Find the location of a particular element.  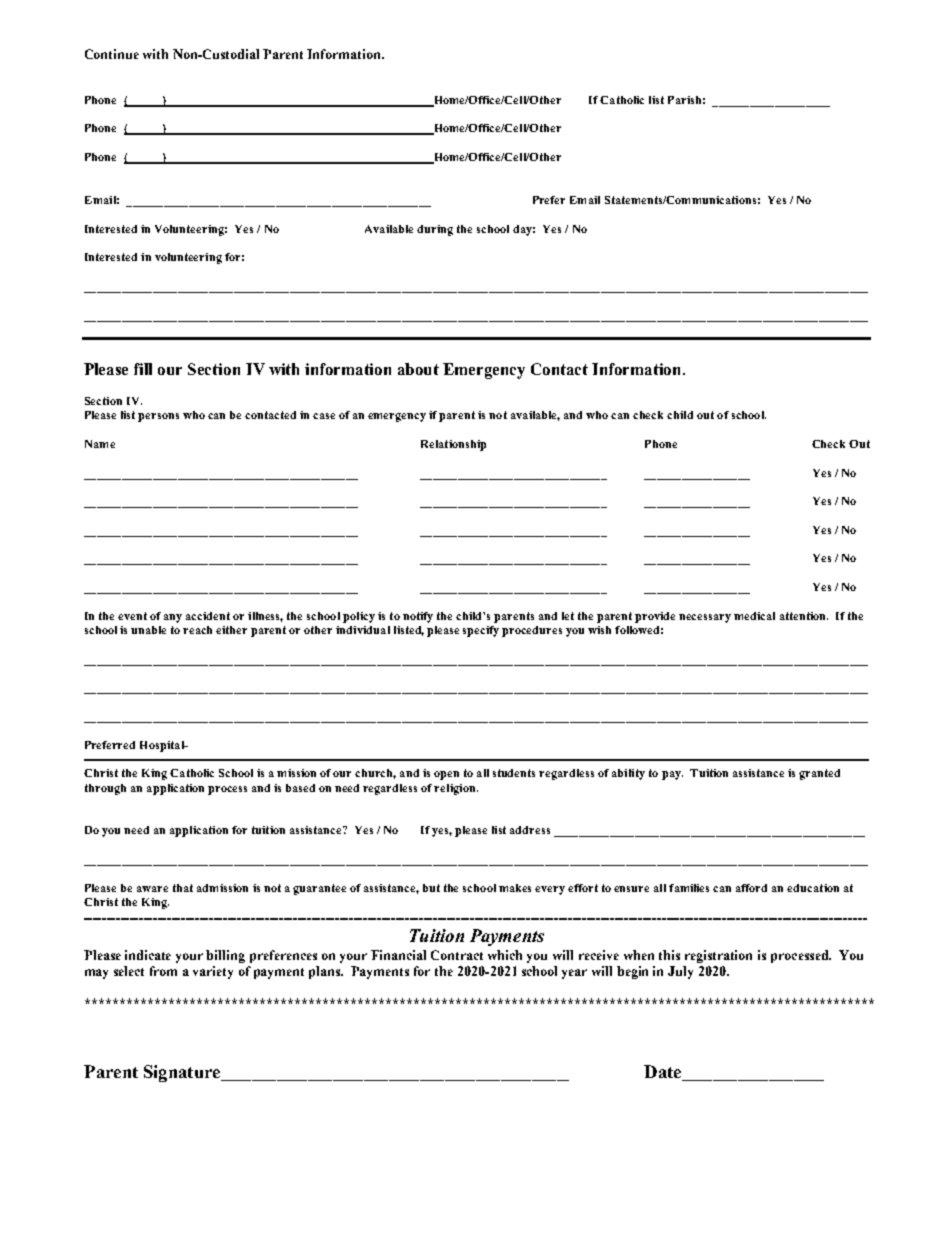

Contract is located at coordinates (457, 955).
